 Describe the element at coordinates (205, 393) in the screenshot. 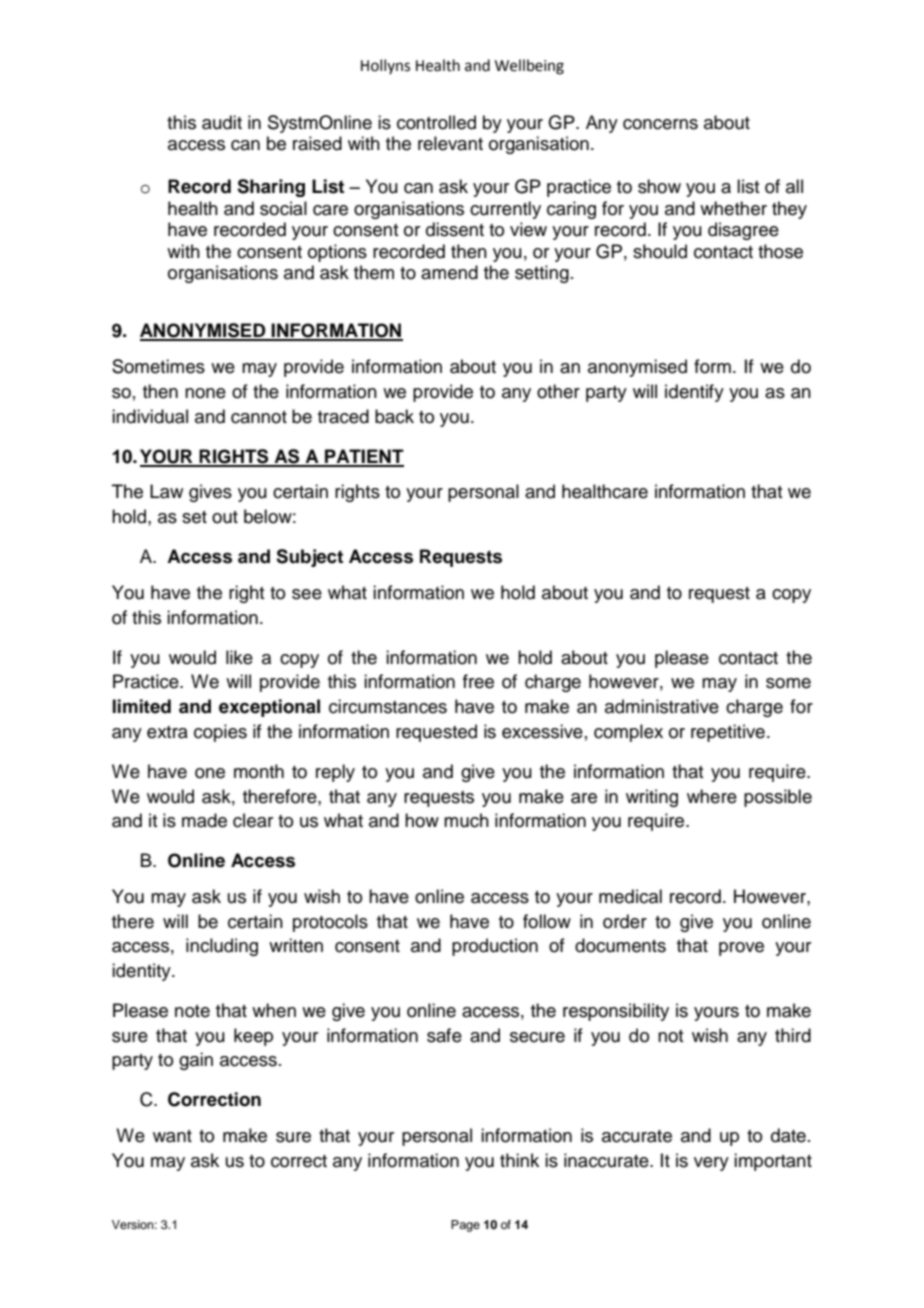

I see `none` at that location.
